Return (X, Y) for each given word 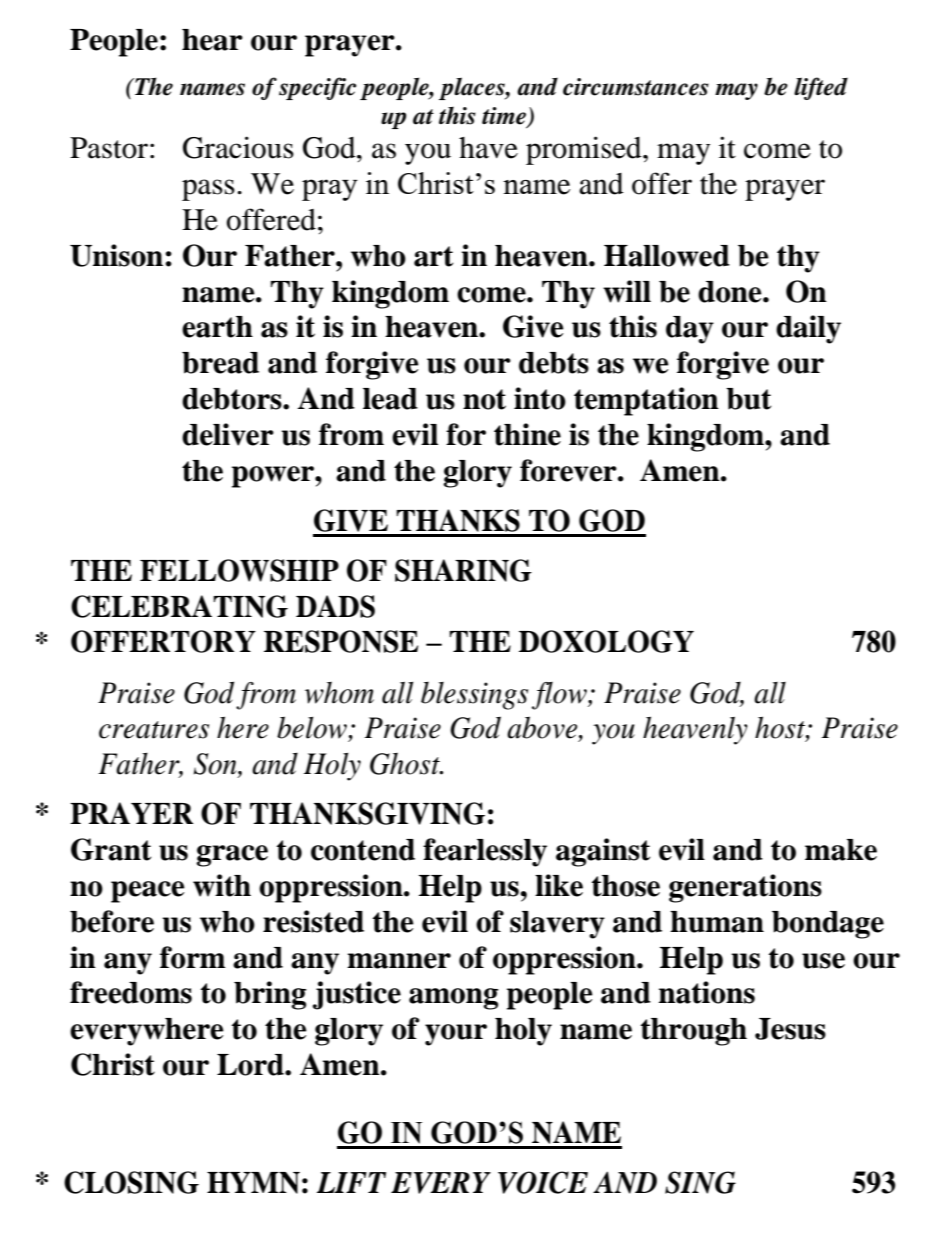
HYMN (253, 1183)
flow (560, 696)
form (192, 957)
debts (554, 363)
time (504, 116)
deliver (228, 434)
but (748, 399)
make (841, 850)
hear (212, 40)
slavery (557, 925)
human (717, 922)
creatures (154, 730)
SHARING (463, 570)
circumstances (636, 87)
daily (808, 329)
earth (217, 327)
